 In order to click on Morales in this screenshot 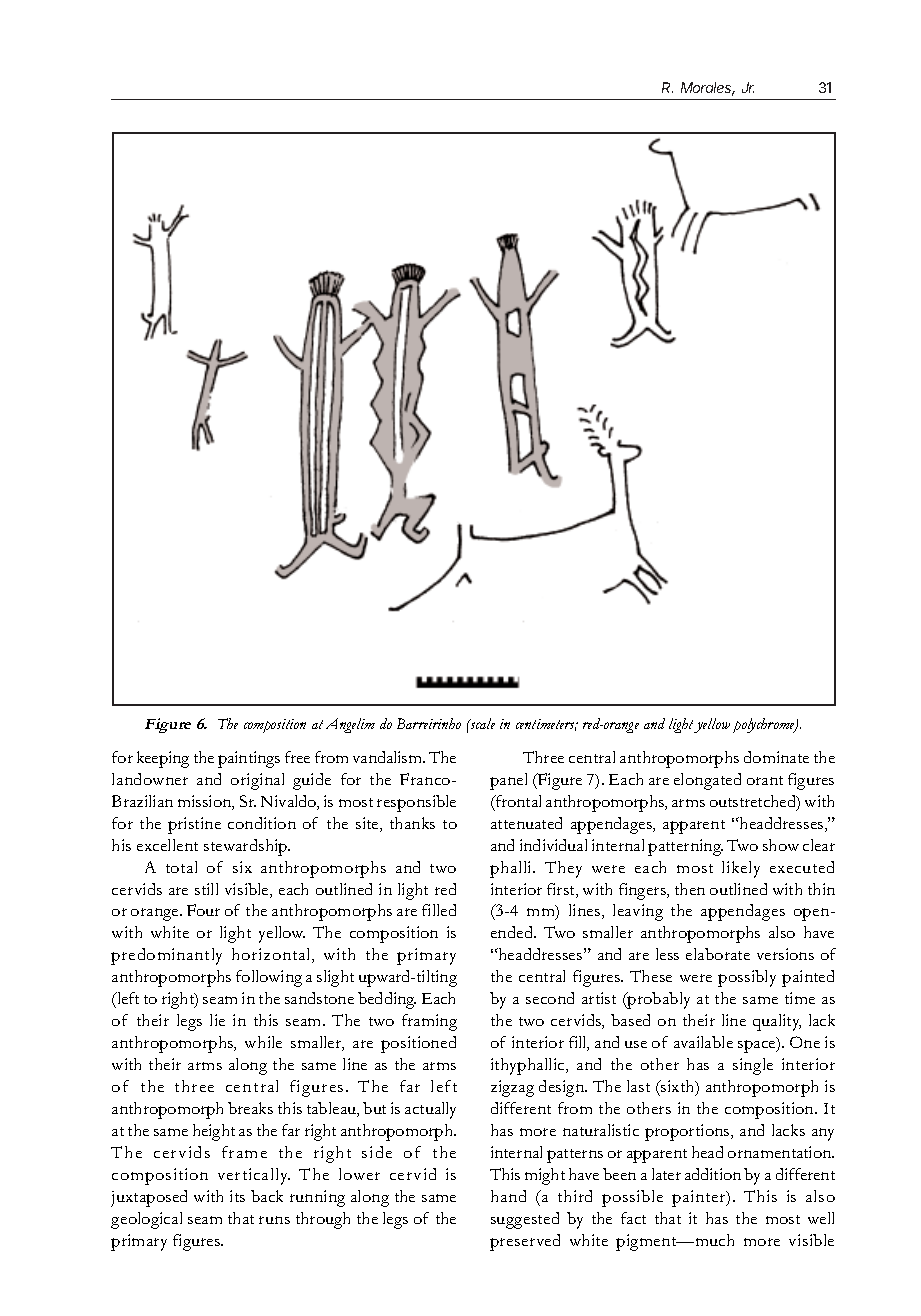, I will do `click(708, 89)`.
